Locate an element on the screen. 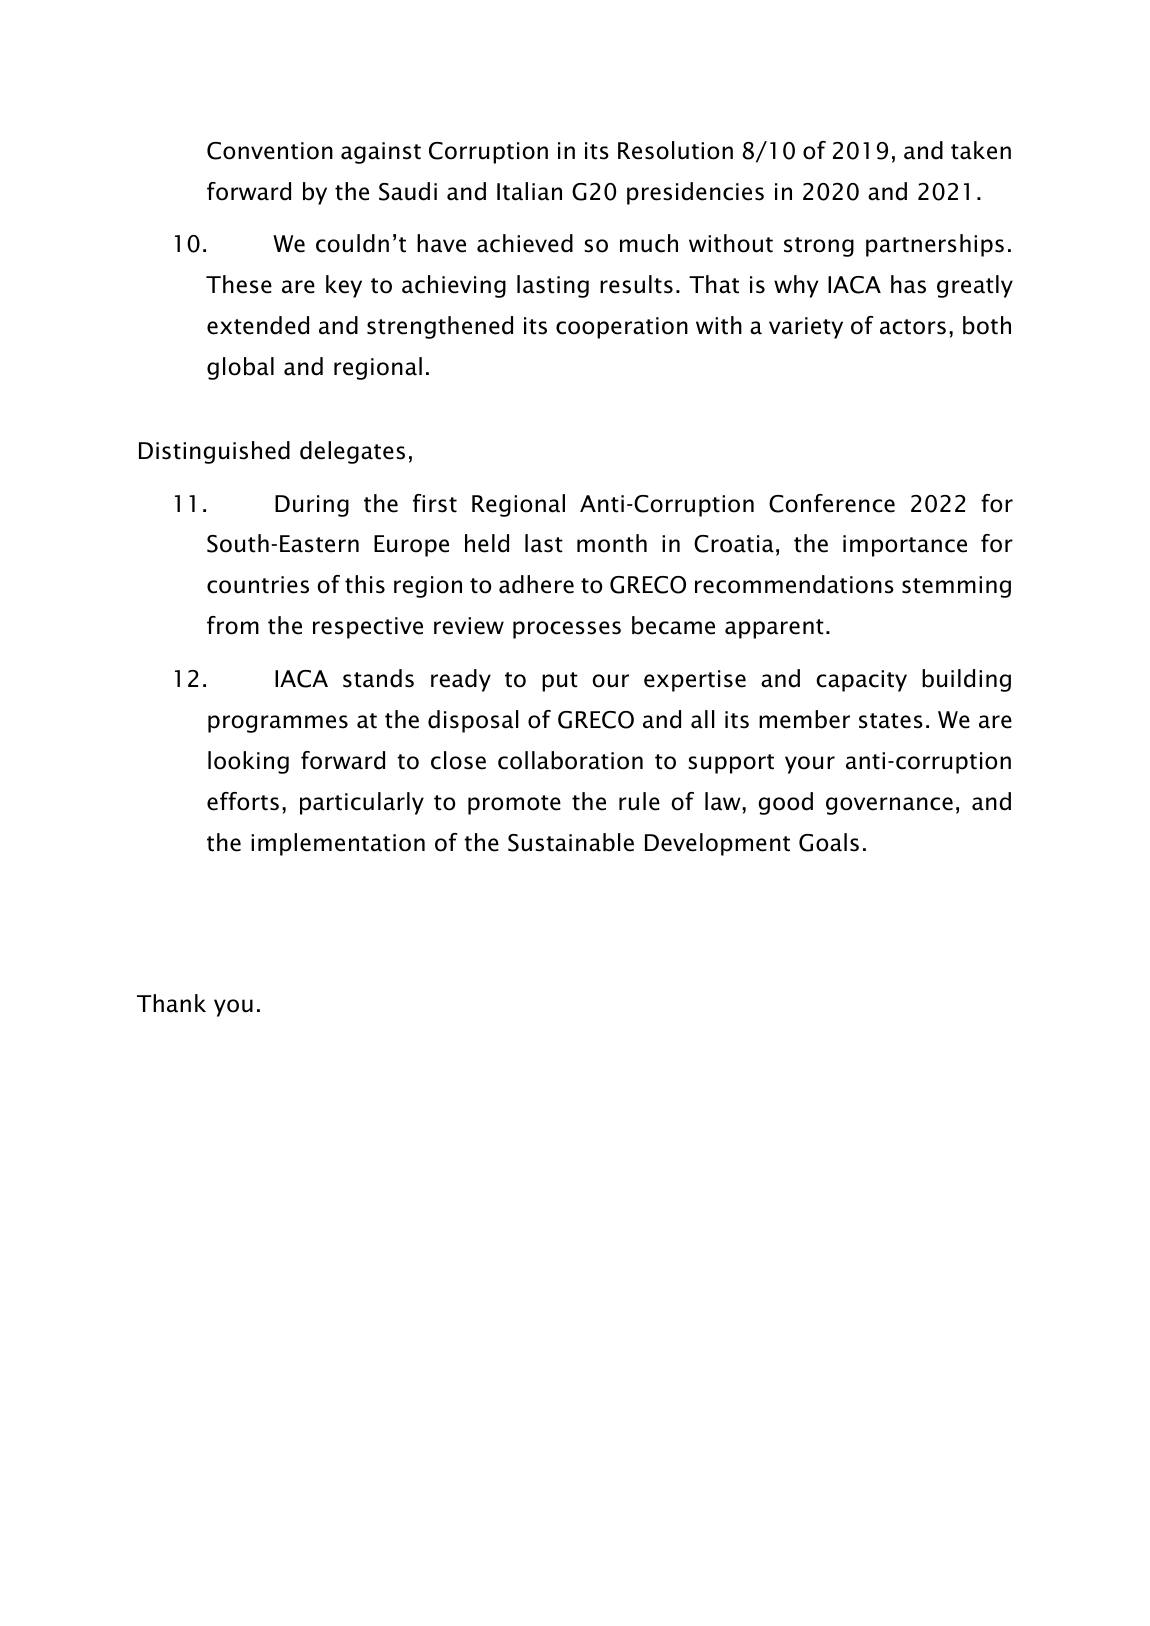 This screenshot has width=1150, height=1626. Italian is located at coordinates (529, 191).
